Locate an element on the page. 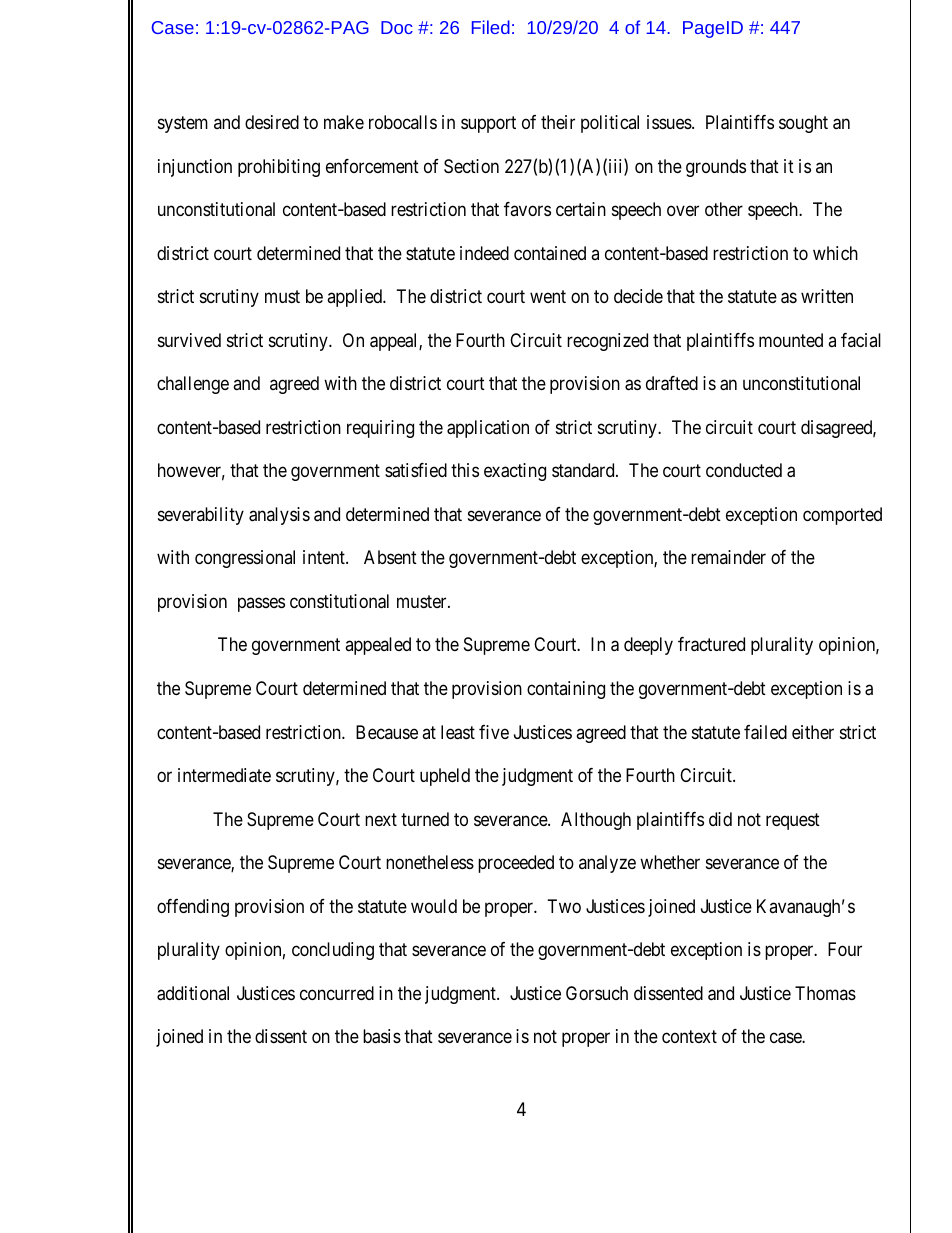 This image has height=1233, width=952. Gorsuch is located at coordinates (597, 993).
